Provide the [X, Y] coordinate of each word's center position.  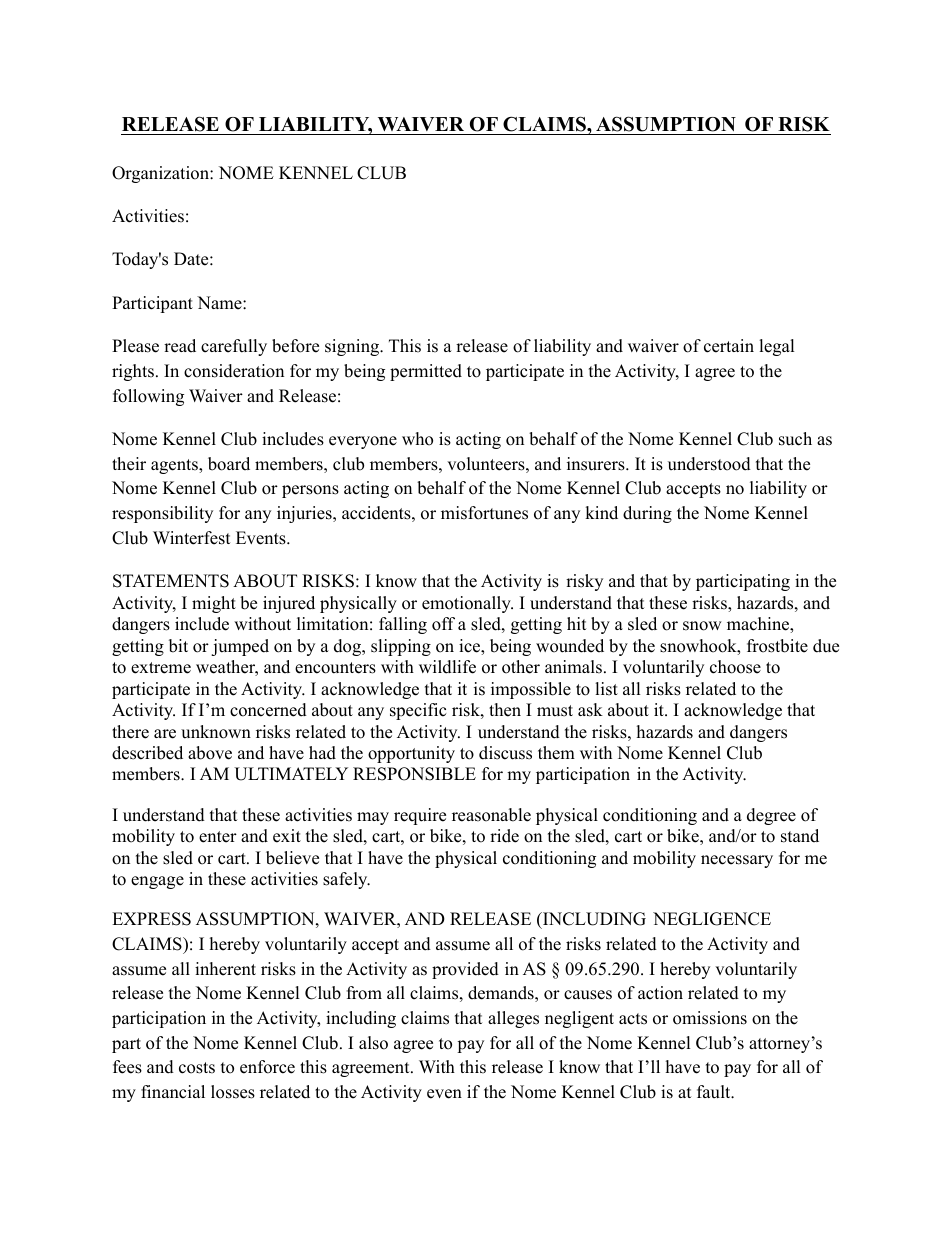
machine [759, 625]
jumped [240, 647]
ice [470, 647]
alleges [513, 1019]
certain [729, 346]
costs [197, 1068]
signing [353, 347]
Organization [161, 174]
